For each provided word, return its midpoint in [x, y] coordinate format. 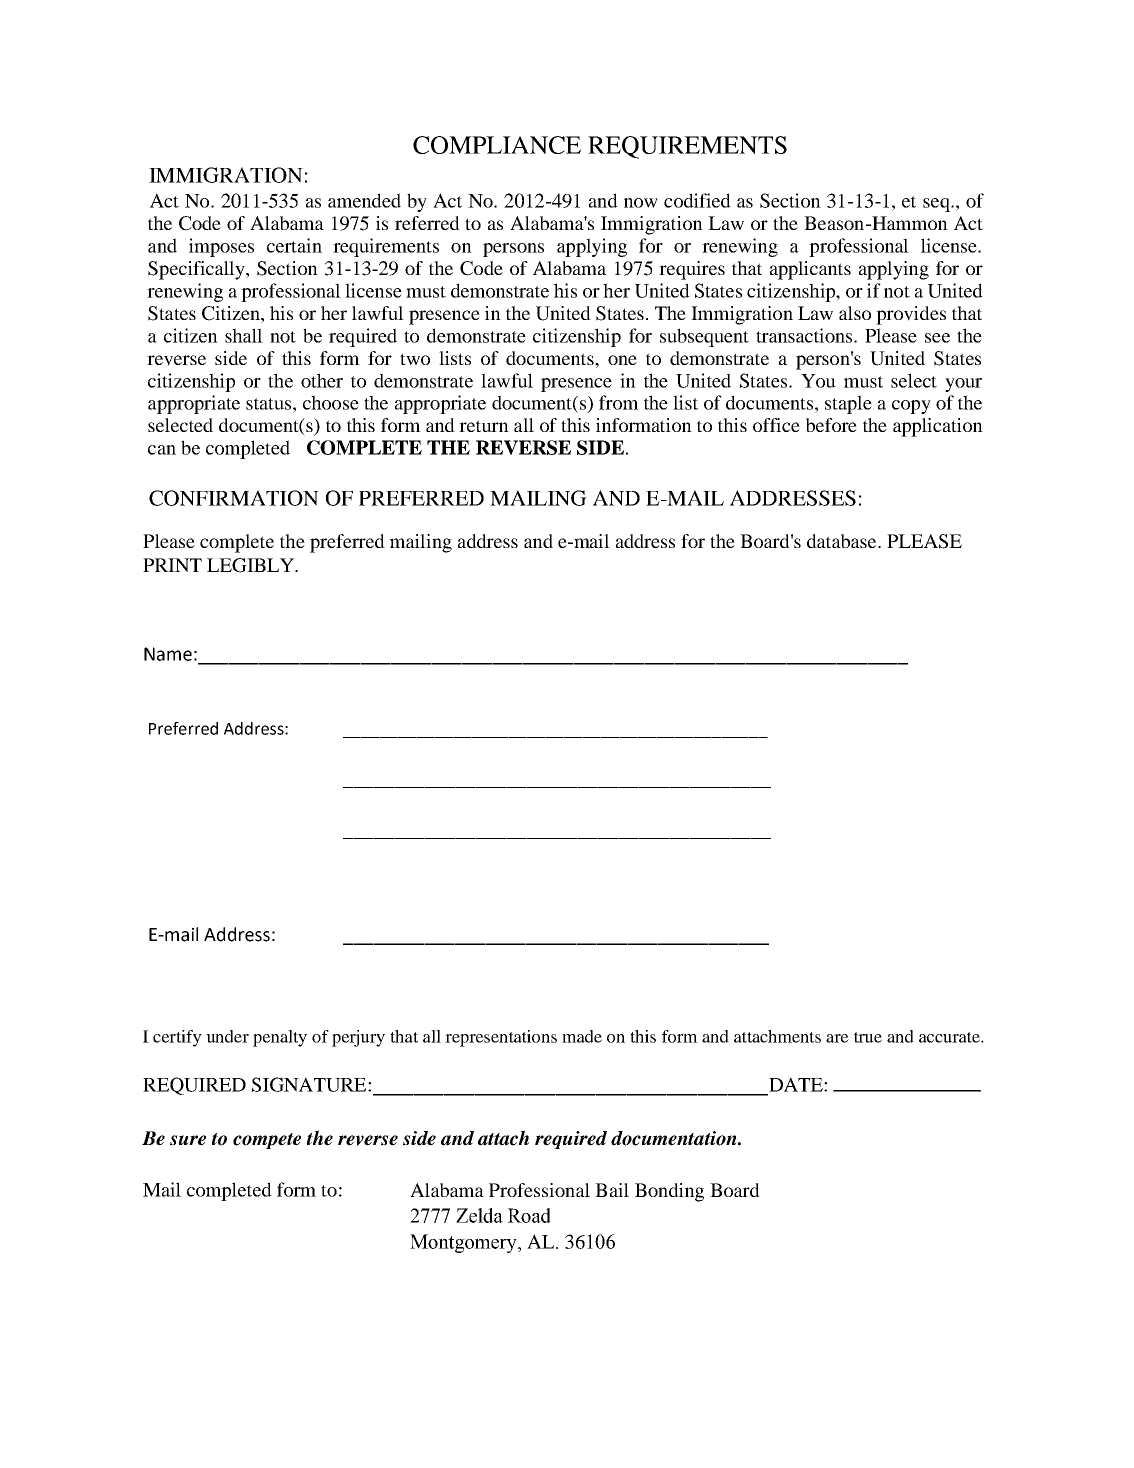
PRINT [172, 565]
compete [267, 1141]
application [938, 427]
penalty [280, 1038]
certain [294, 245]
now [641, 203]
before [831, 425]
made [582, 1036]
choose [331, 402]
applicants [810, 270]
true [868, 1037]
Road [529, 1215]
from [619, 402]
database [843, 541]
